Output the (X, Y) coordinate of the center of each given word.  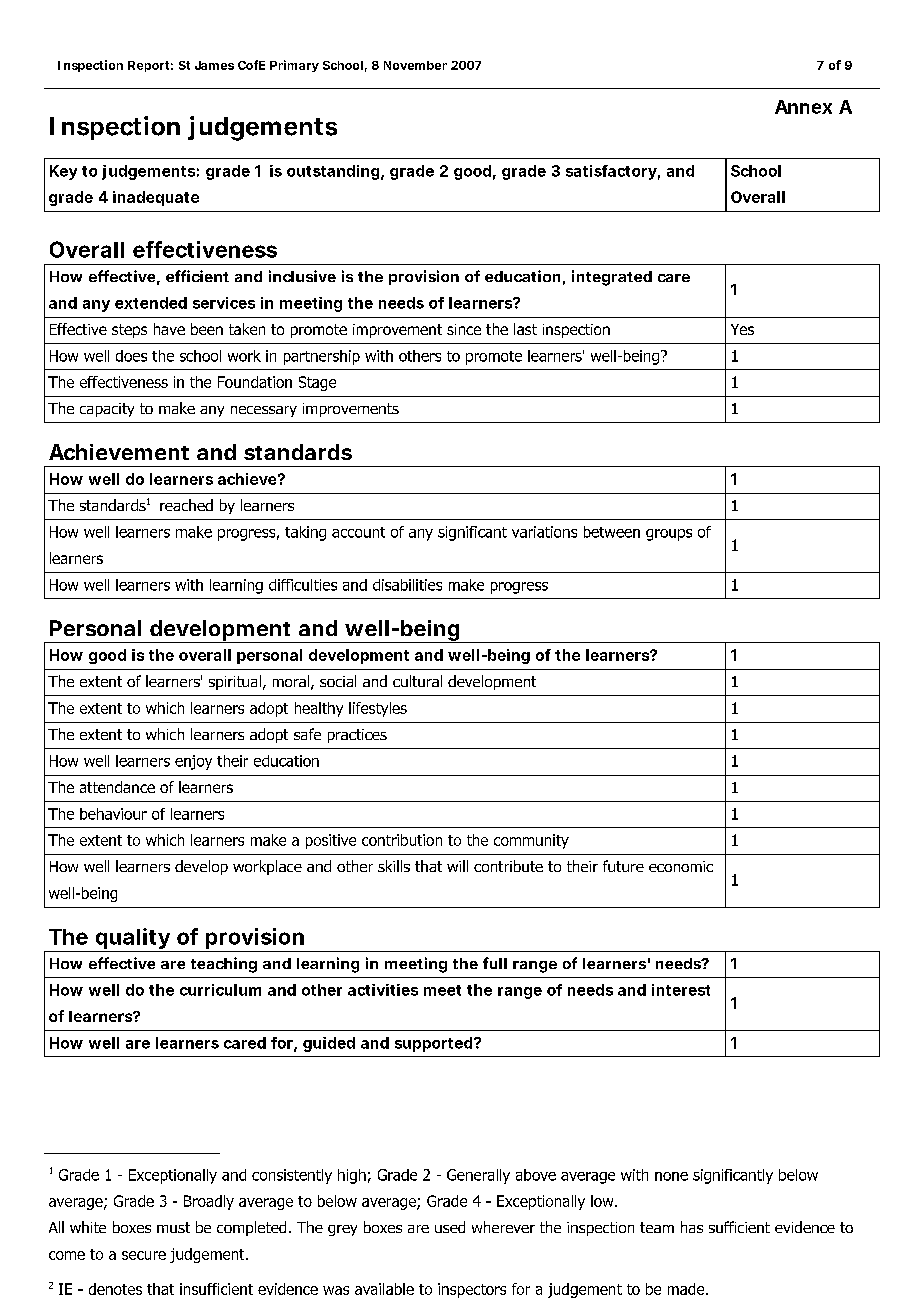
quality (133, 940)
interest (681, 990)
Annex (803, 107)
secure (144, 1255)
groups (669, 535)
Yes (742, 329)
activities (383, 990)
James (214, 65)
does (131, 356)
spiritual (235, 682)
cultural (417, 681)
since (464, 329)
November (415, 65)
